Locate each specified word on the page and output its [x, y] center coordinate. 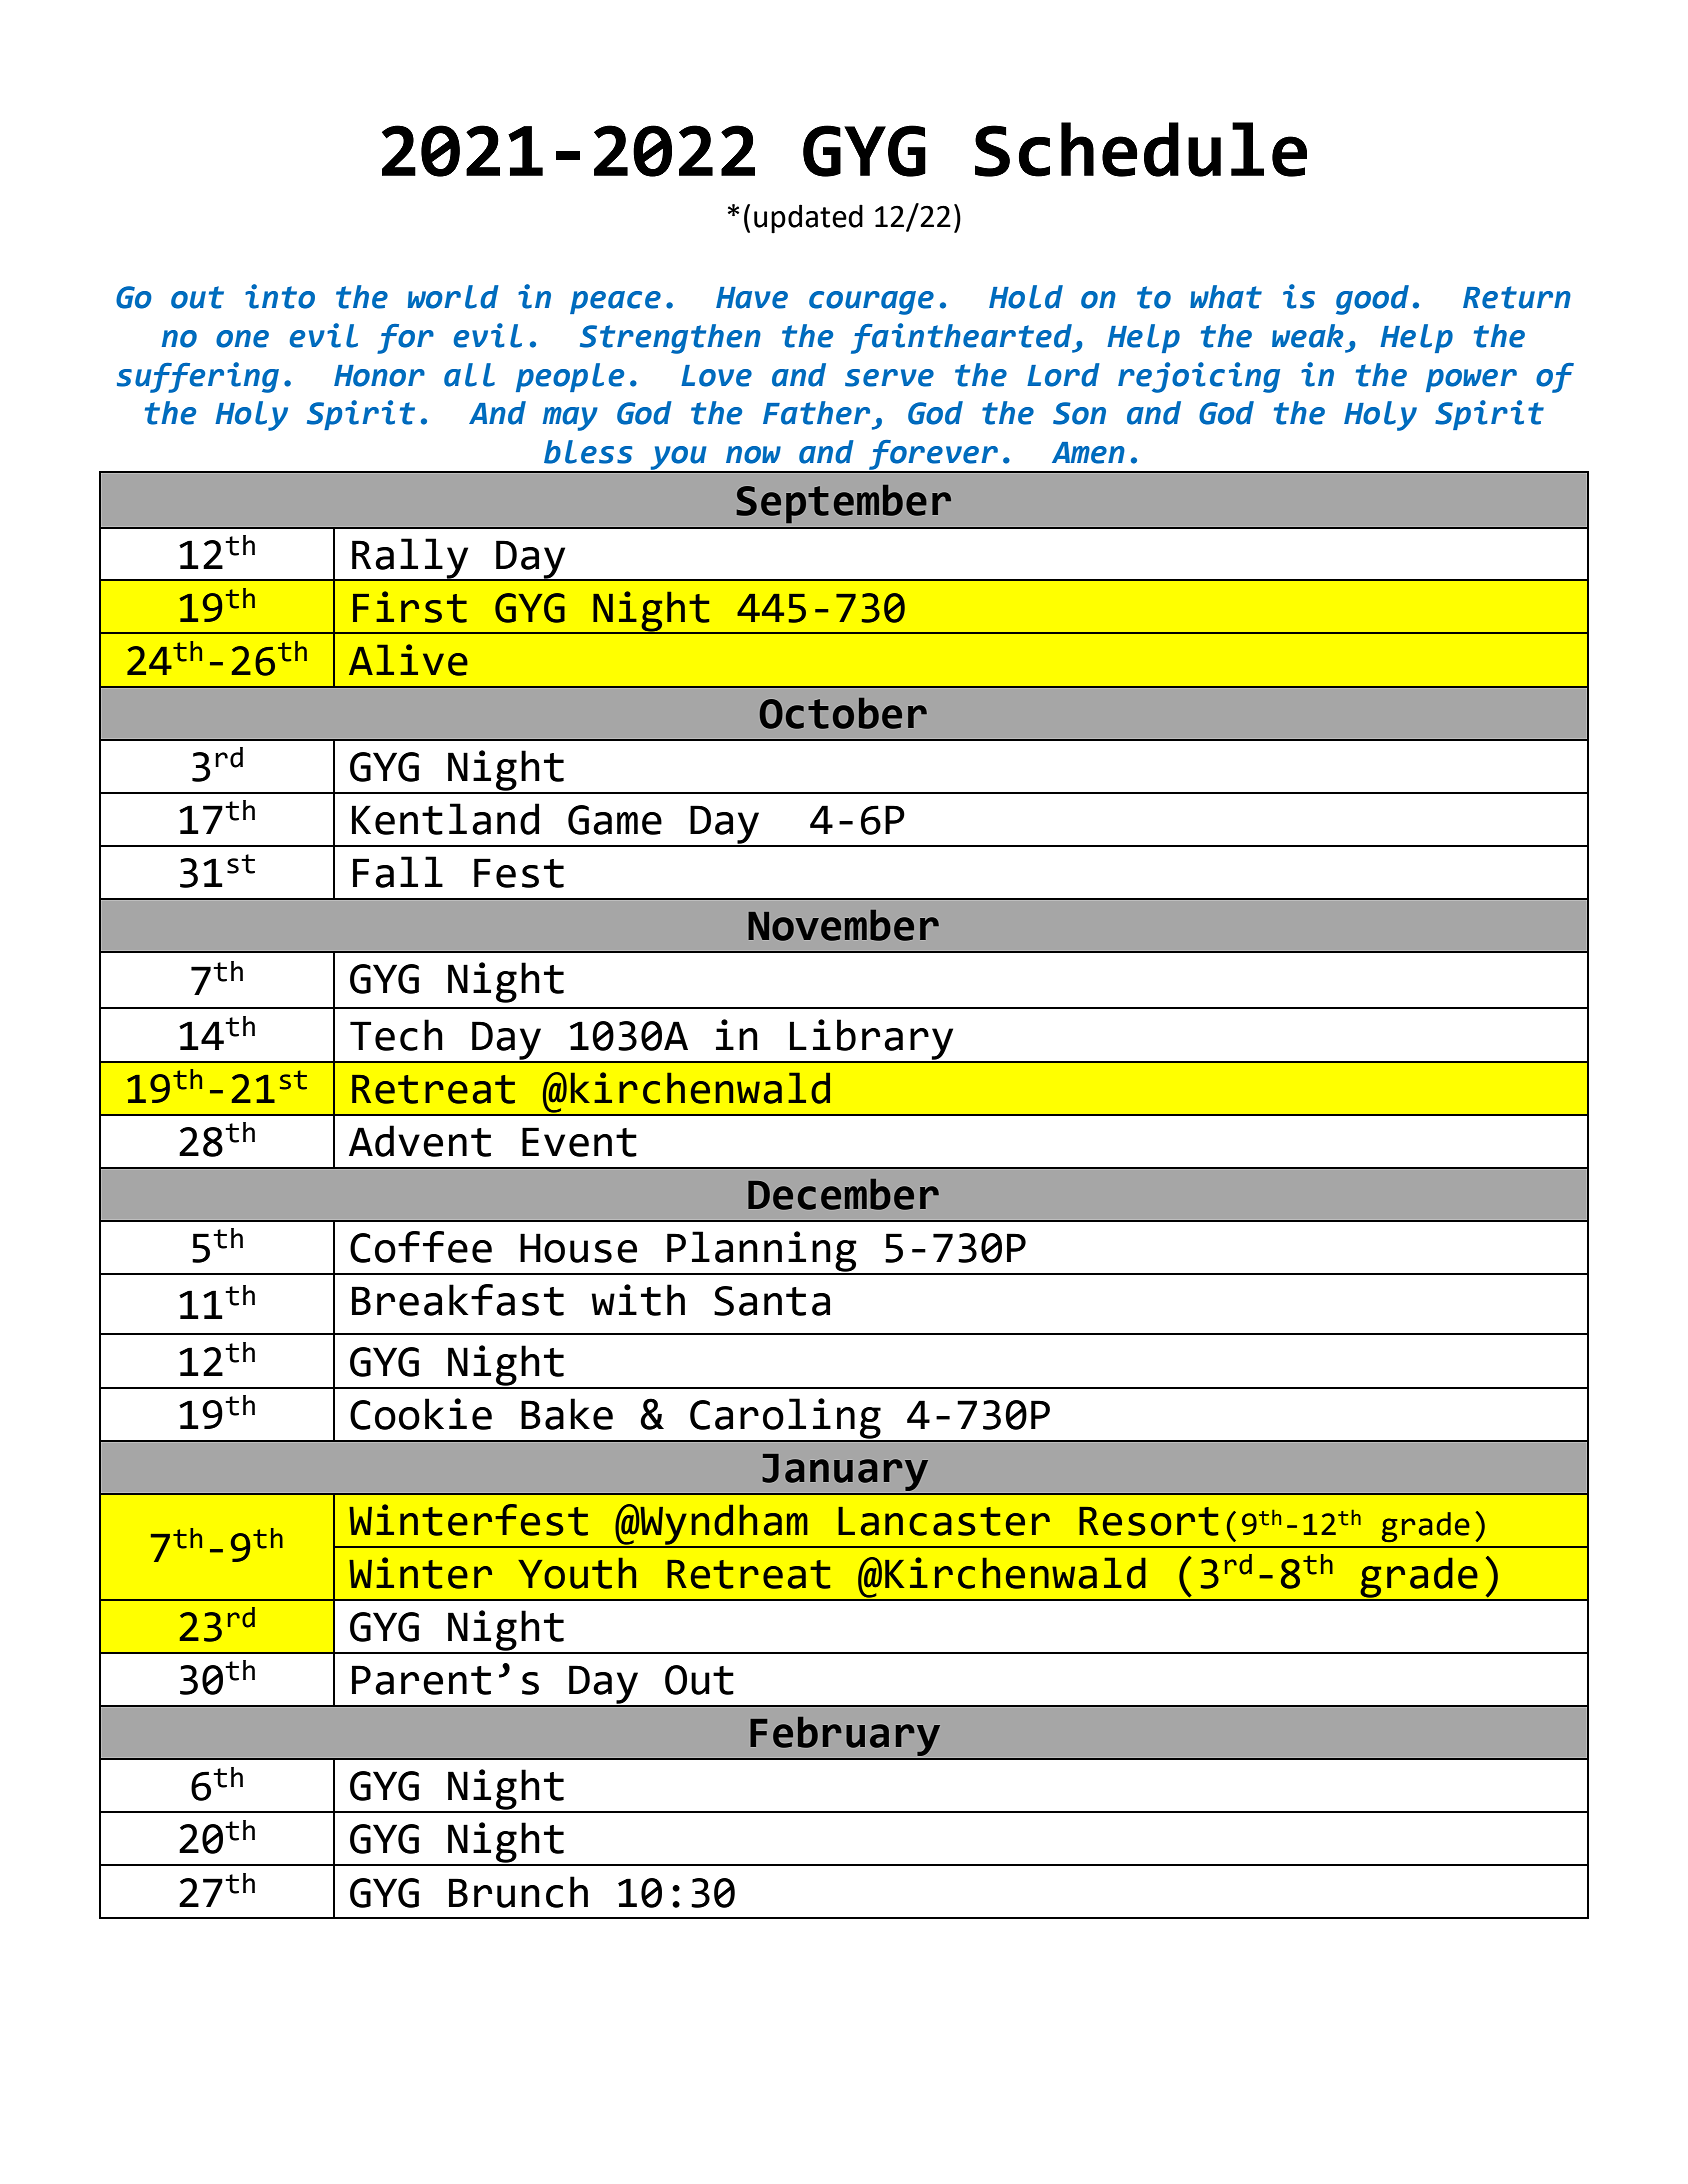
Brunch [518, 1892]
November [843, 925]
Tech [396, 1035]
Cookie [421, 1414]
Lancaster [944, 1521]
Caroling [785, 1419]
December [843, 1194]
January [845, 1474]
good [1372, 300]
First [410, 607]
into [280, 296]
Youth [577, 1573]
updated [808, 219]
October [843, 713]
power [1471, 380]
